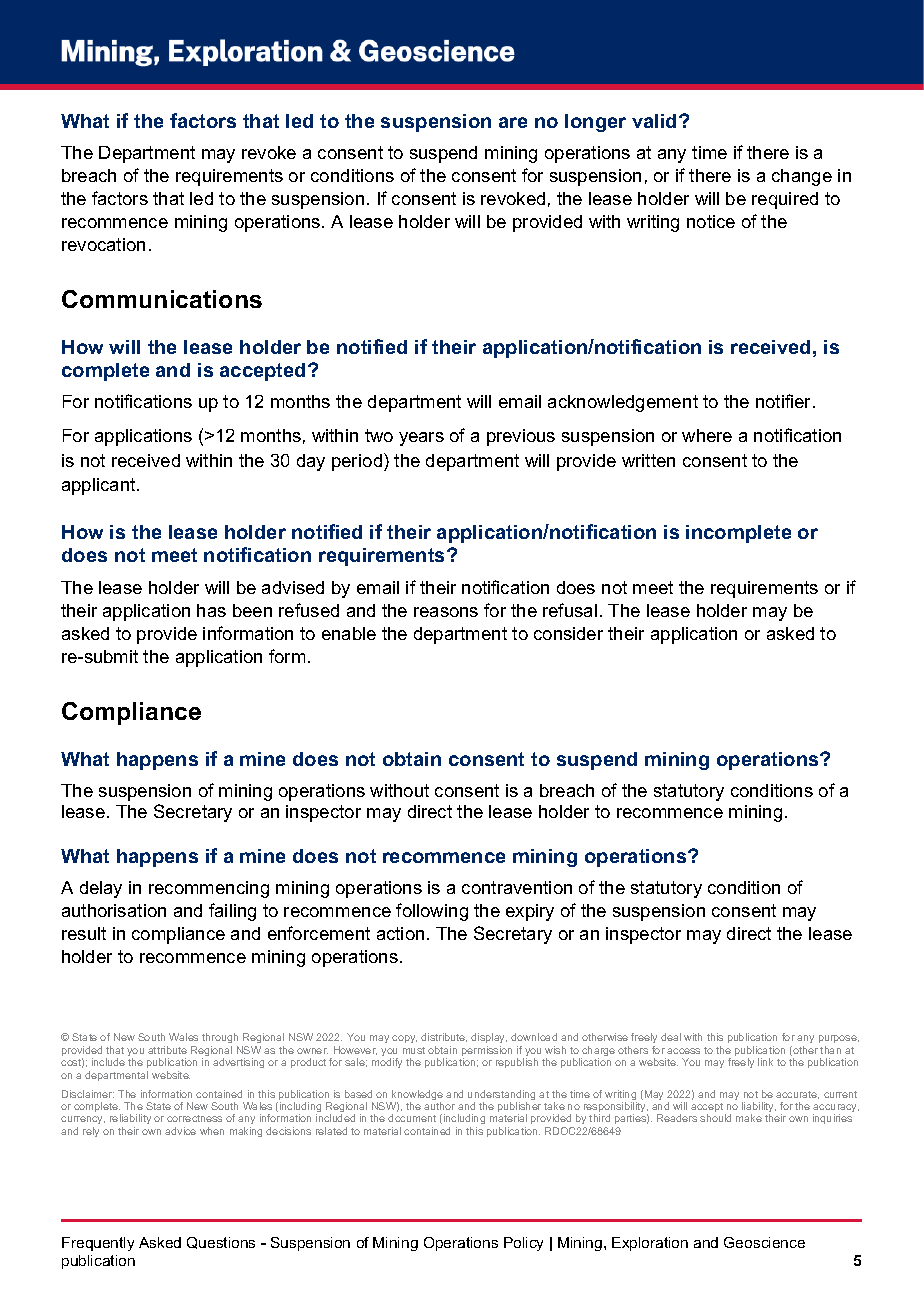  What do you see at coordinates (444, 1037) in the screenshot?
I see `distribute` at bounding box center [444, 1037].
